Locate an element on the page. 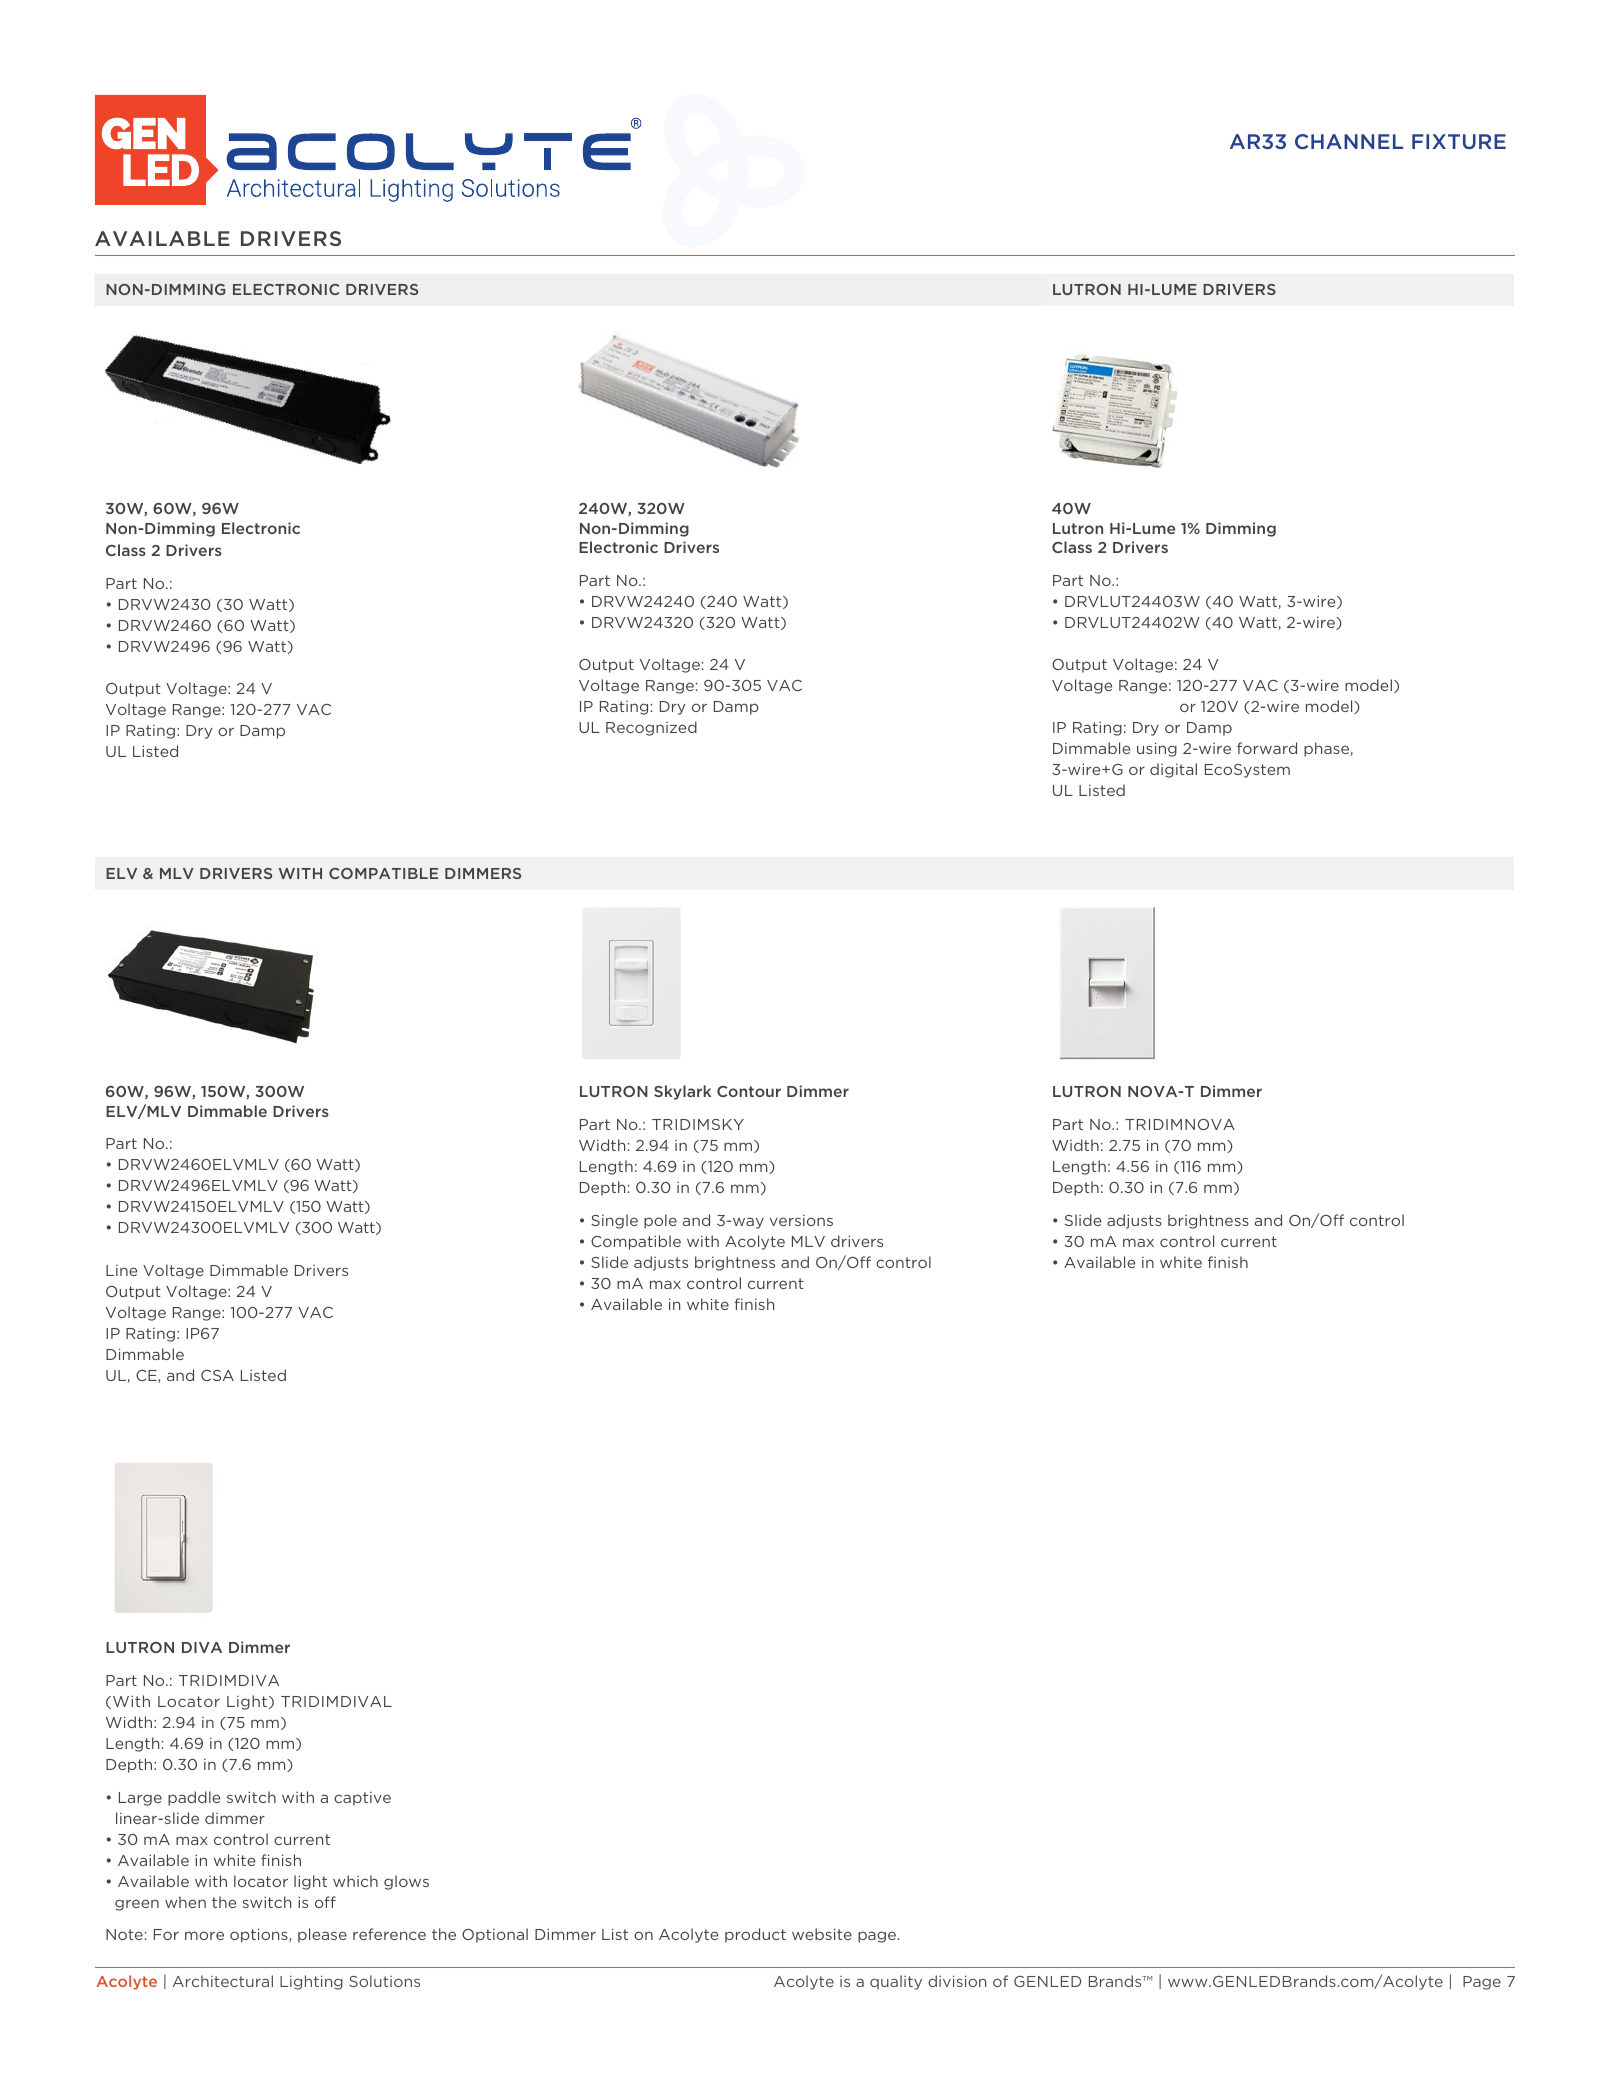 This document has height=2082, width=1609. options is located at coordinates (260, 1935).
